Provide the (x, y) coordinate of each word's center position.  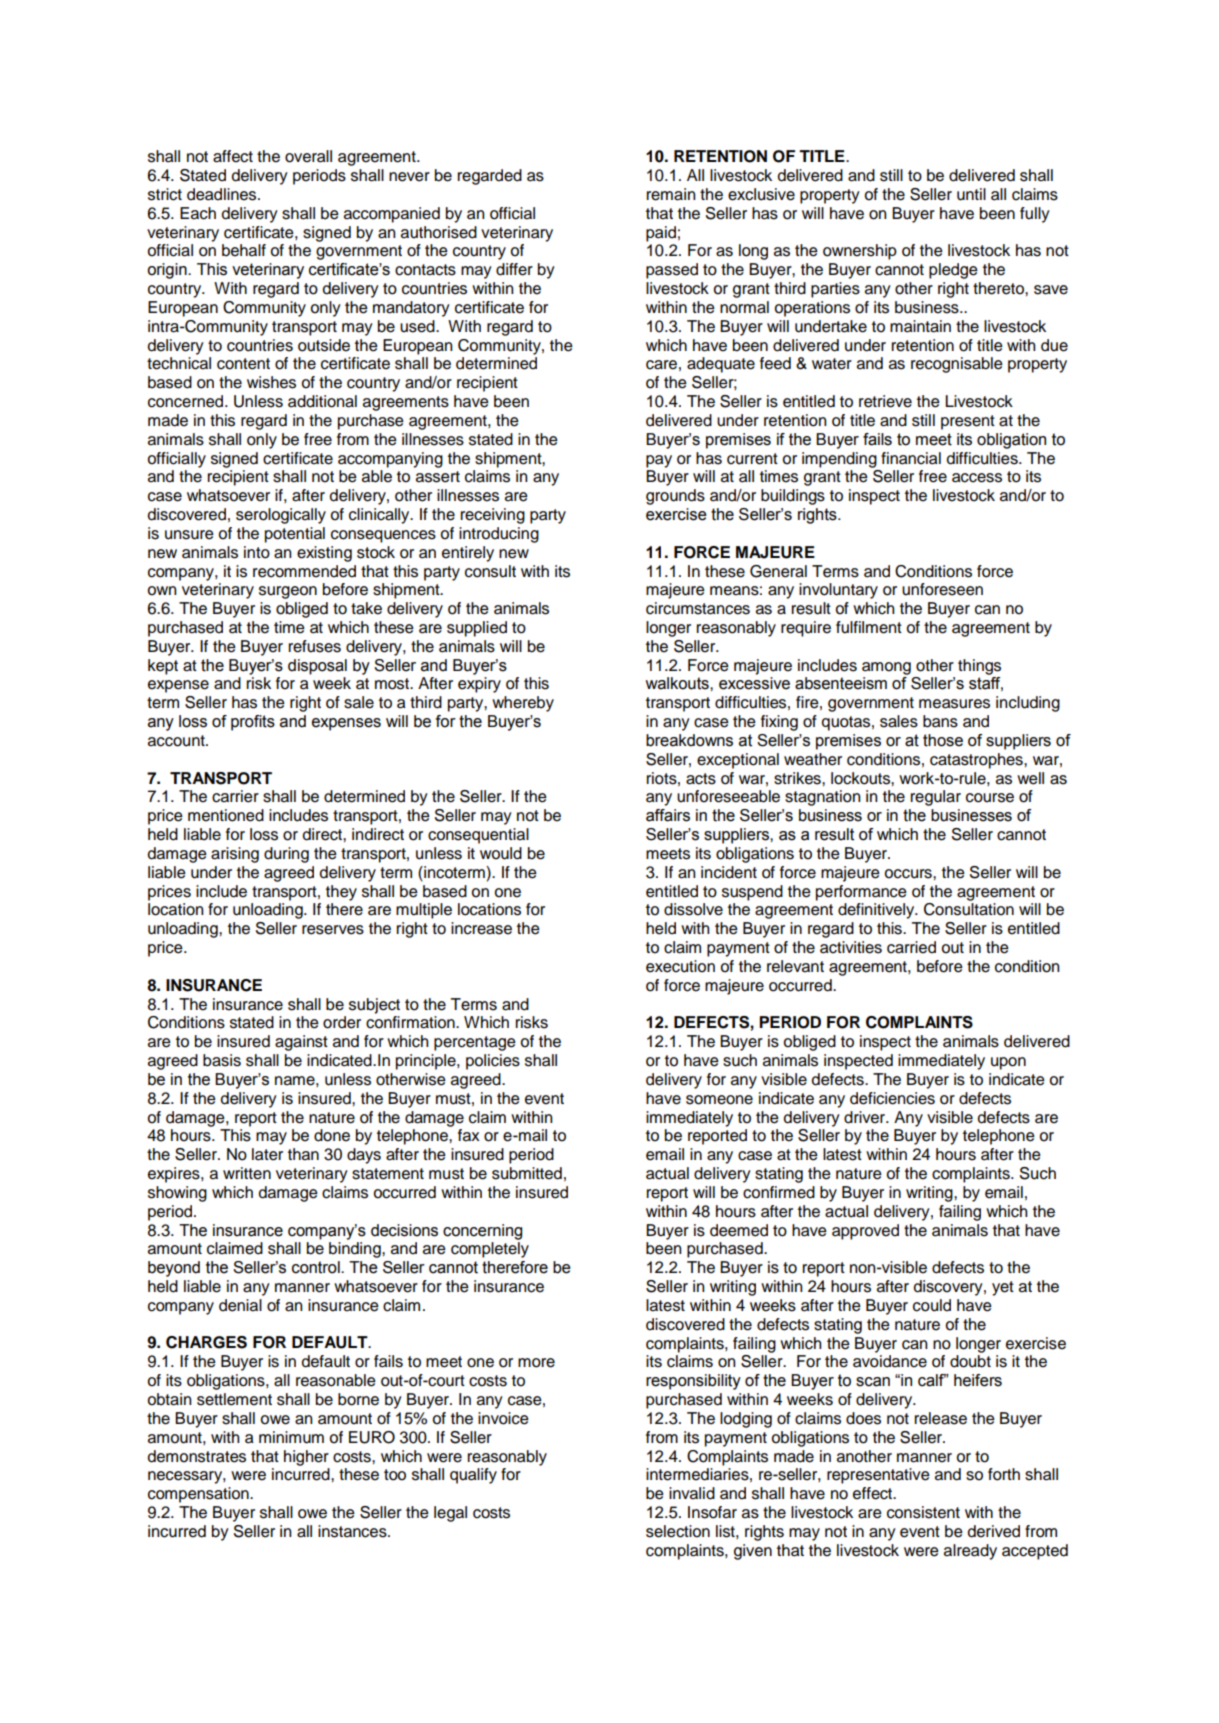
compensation (199, 1495)
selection (678, 1531)
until (971, 194)
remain (671, 194)
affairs (668, 815)
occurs (909, 874)
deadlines (223, 194)
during (286, 855)
